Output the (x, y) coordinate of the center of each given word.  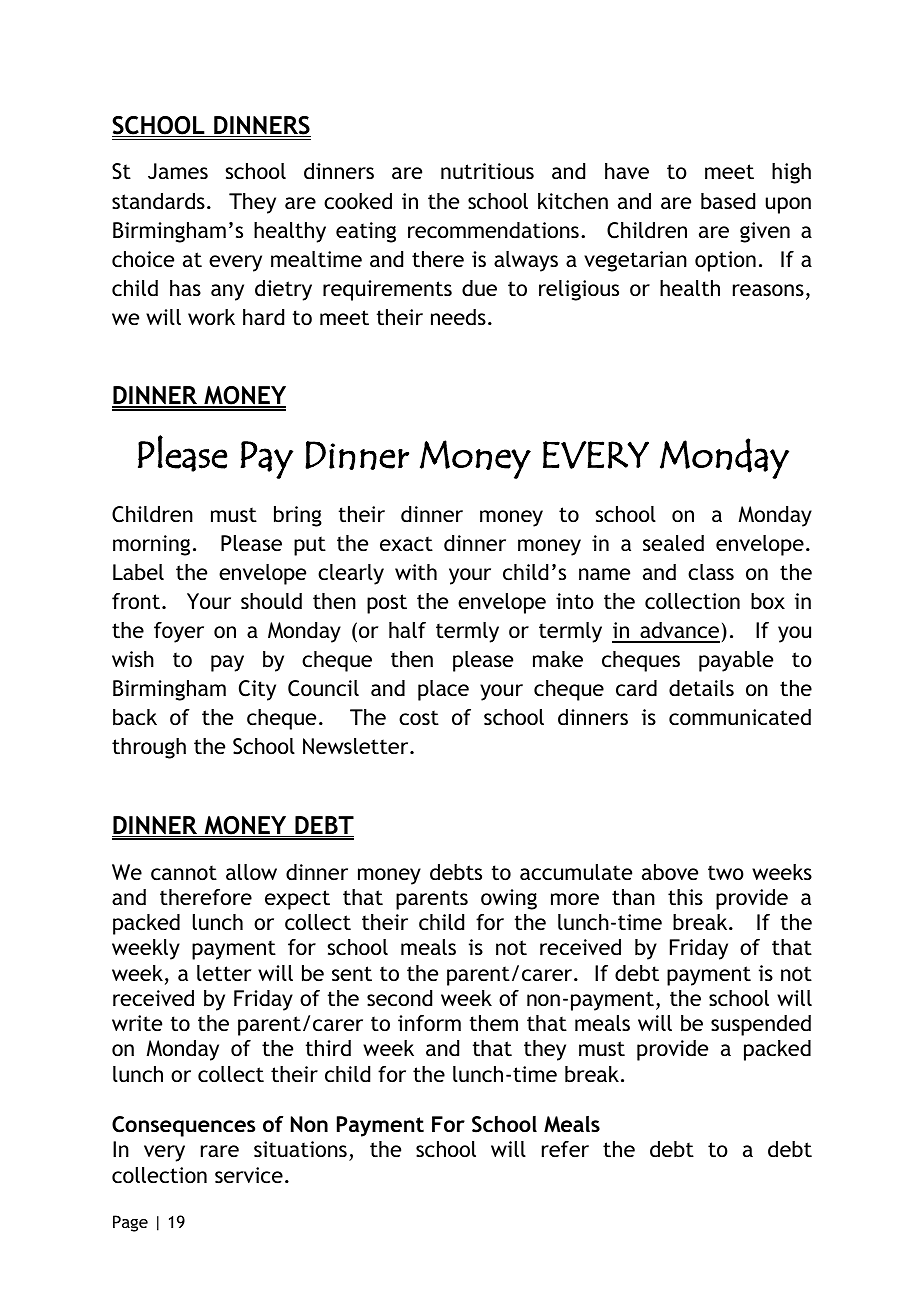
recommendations (493, 230)
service (249, 1175)
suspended (761, 1025)
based (728, 201)
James (178, 171)
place (443, 690)
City (257, 690)
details (701, 688)
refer (565, 1149)
